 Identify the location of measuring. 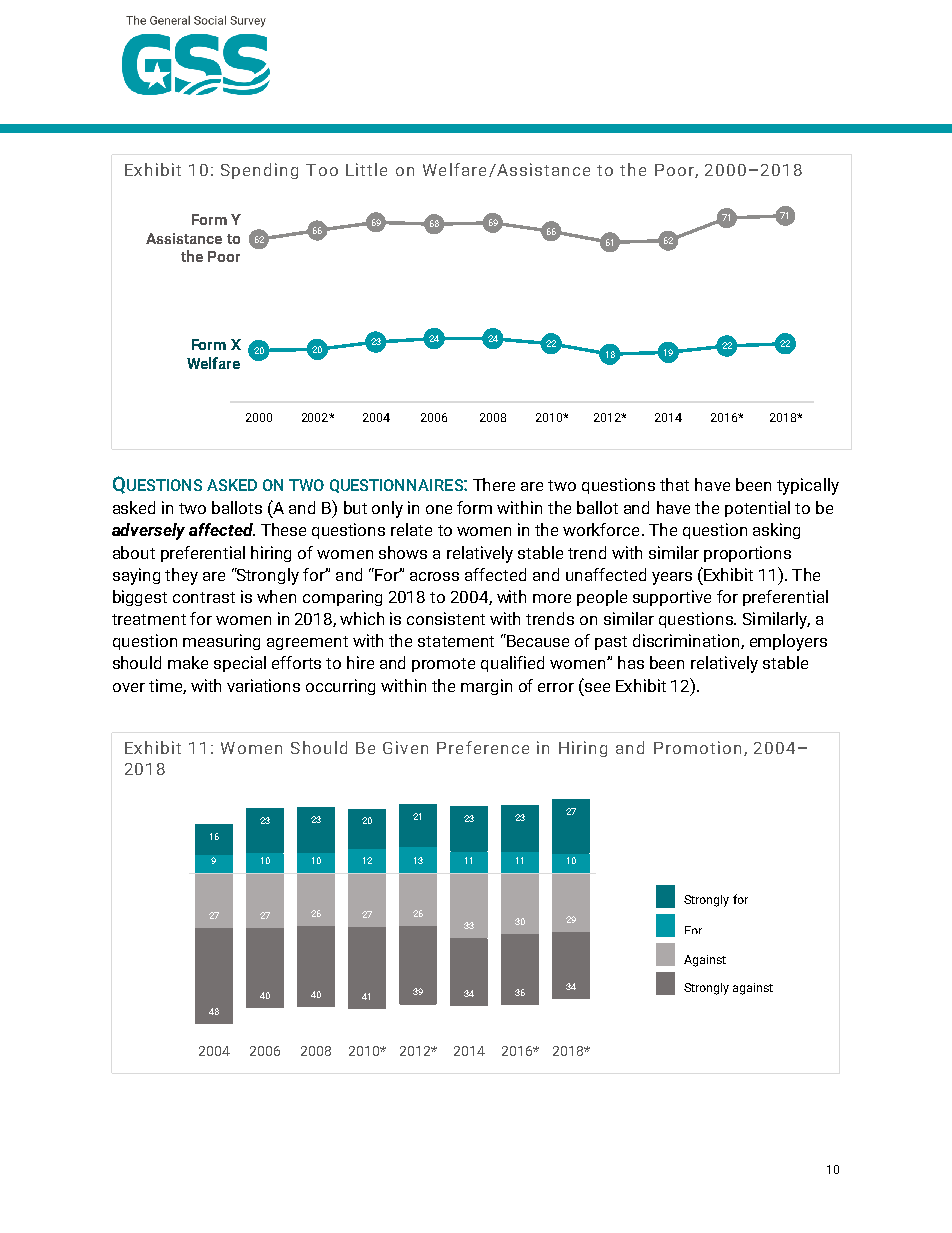
(221, 642).
